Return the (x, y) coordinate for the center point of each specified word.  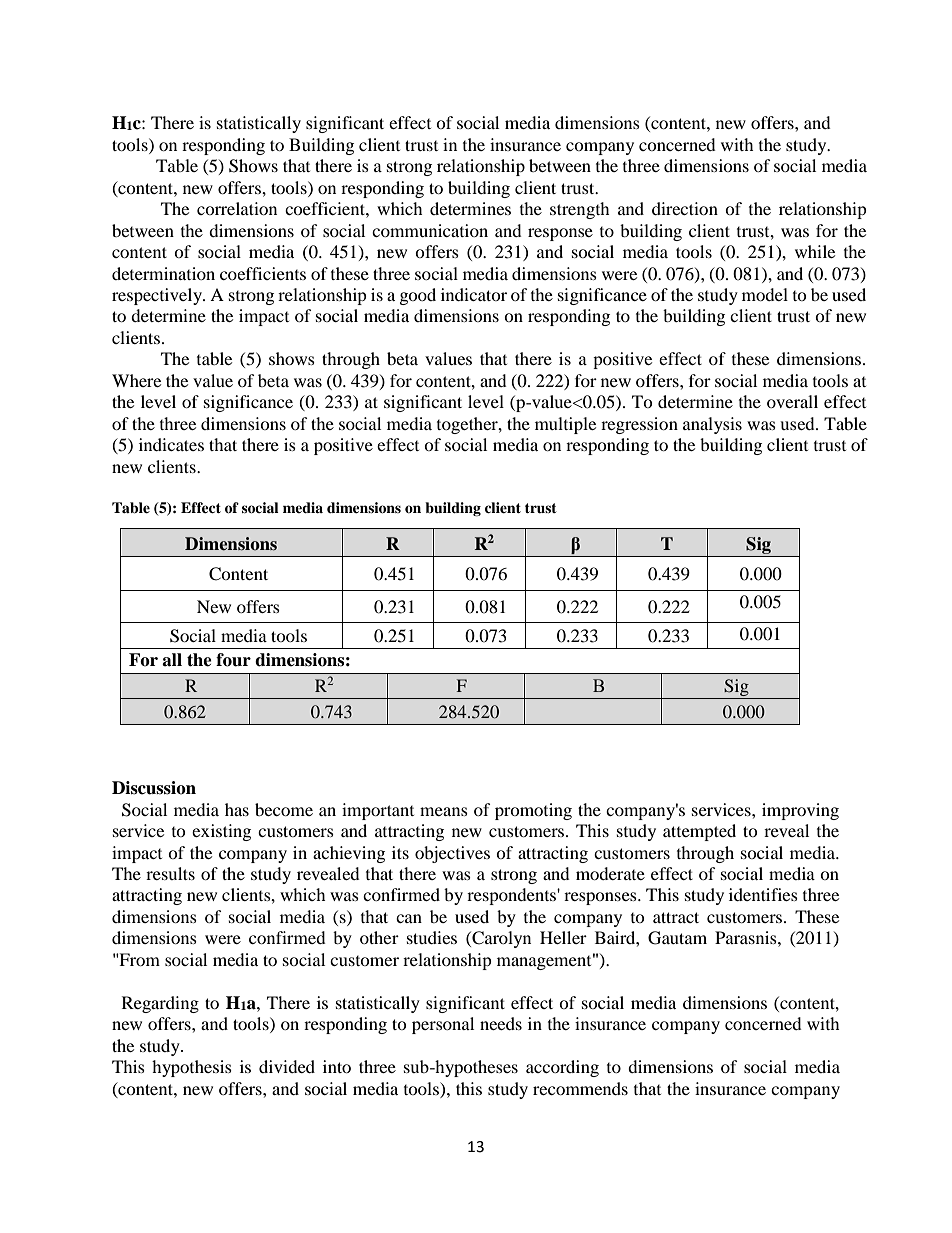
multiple (565, 425)
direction (685, 208)
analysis (712, 425)
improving (800, 811)
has (237, 809)
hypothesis (192, 1068)
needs (501, 1023)
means (444, 811)
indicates (171, 444)
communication (430, 230)
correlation (237, 208)
